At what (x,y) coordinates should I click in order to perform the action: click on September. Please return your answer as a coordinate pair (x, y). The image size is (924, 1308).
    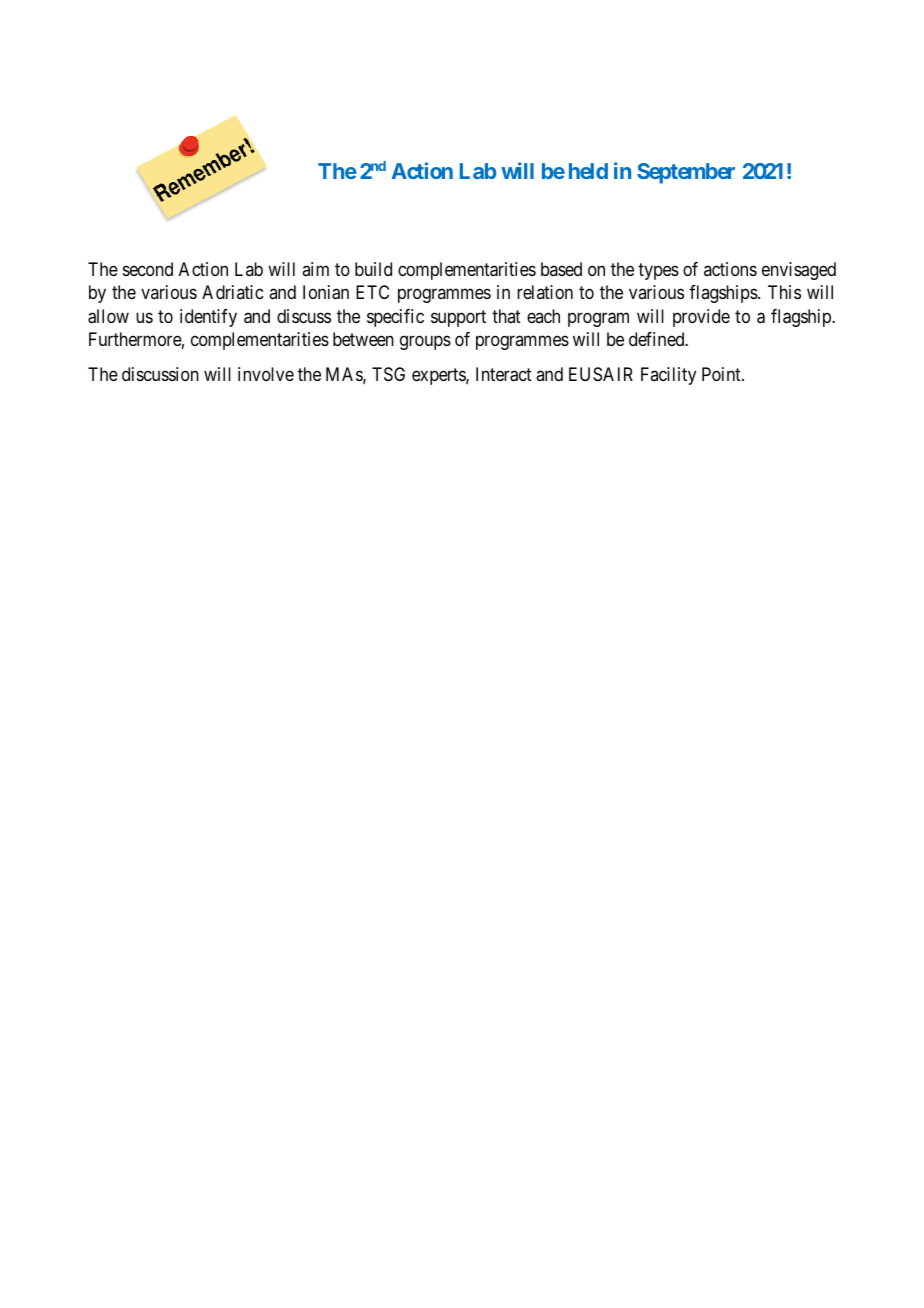
    Looking at the image, I should click on (686, 173).
